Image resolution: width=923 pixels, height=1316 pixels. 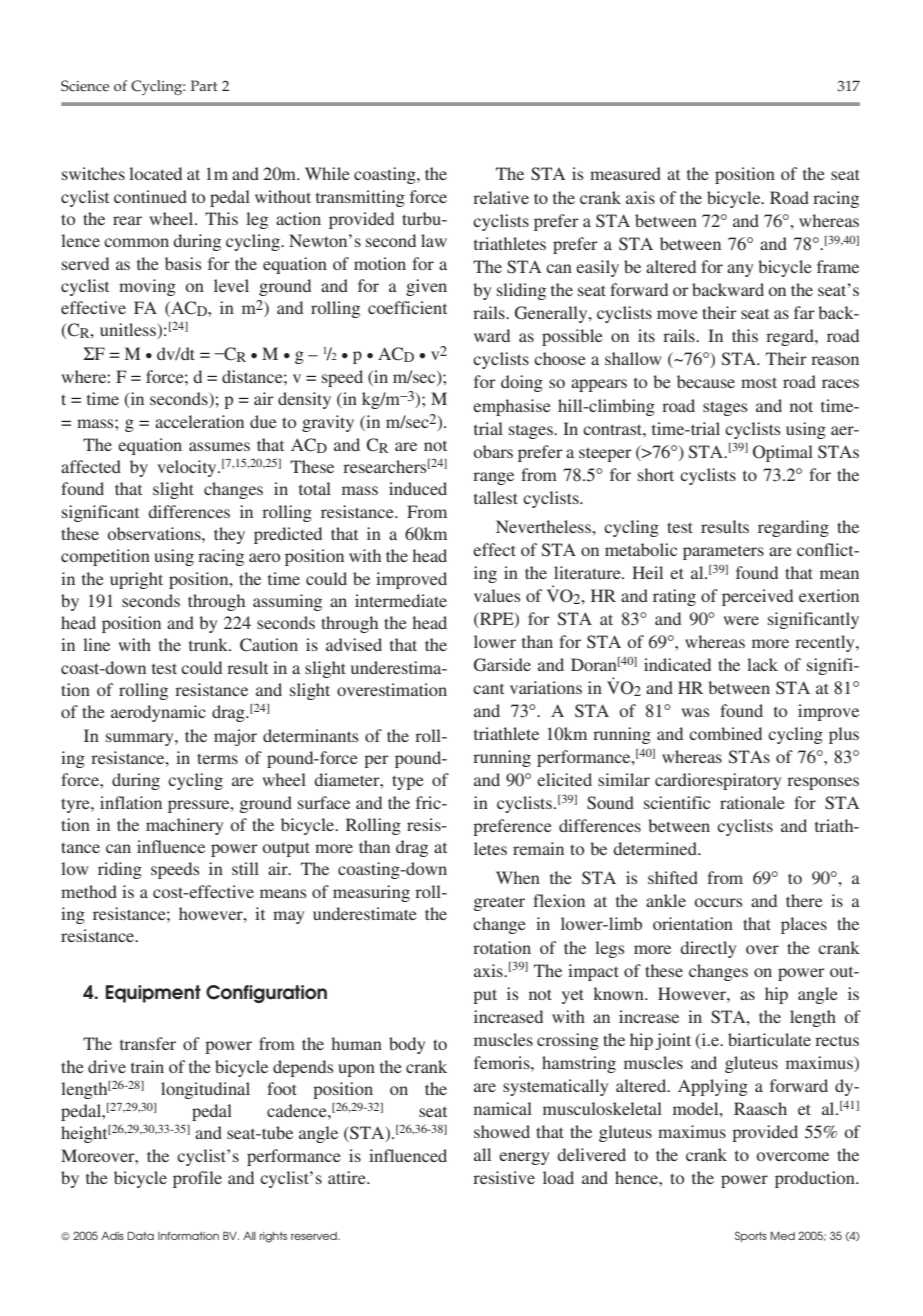 What do you see at coordinates (204, 85) in the image?
I see `Part` at bounding box center [204, 85].
